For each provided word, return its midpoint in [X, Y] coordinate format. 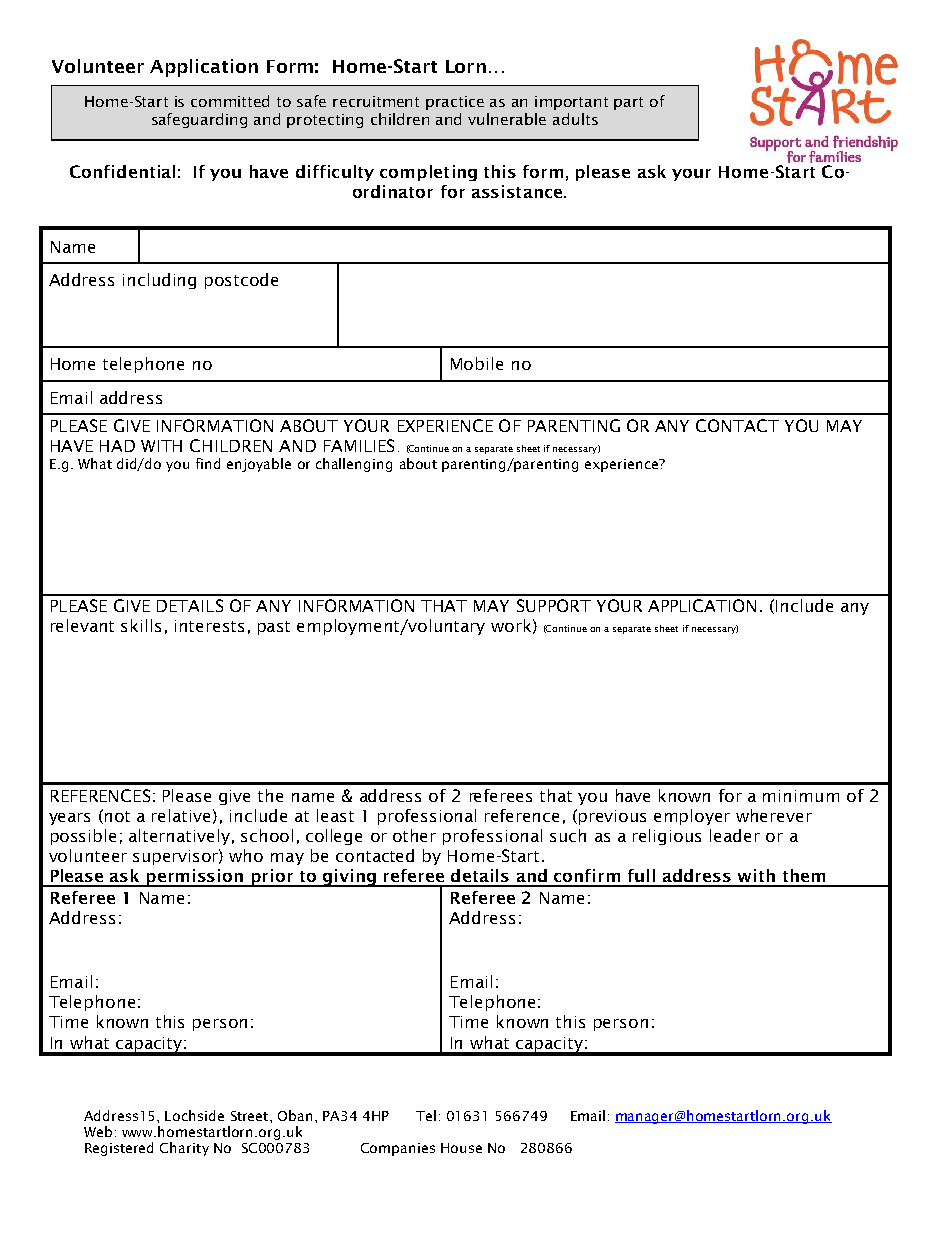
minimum [801, 796]
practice [455, 103]
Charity [184, 1149]
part [628, 103]
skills [141, 625]
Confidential [122, 171]
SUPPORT [554, 605]
